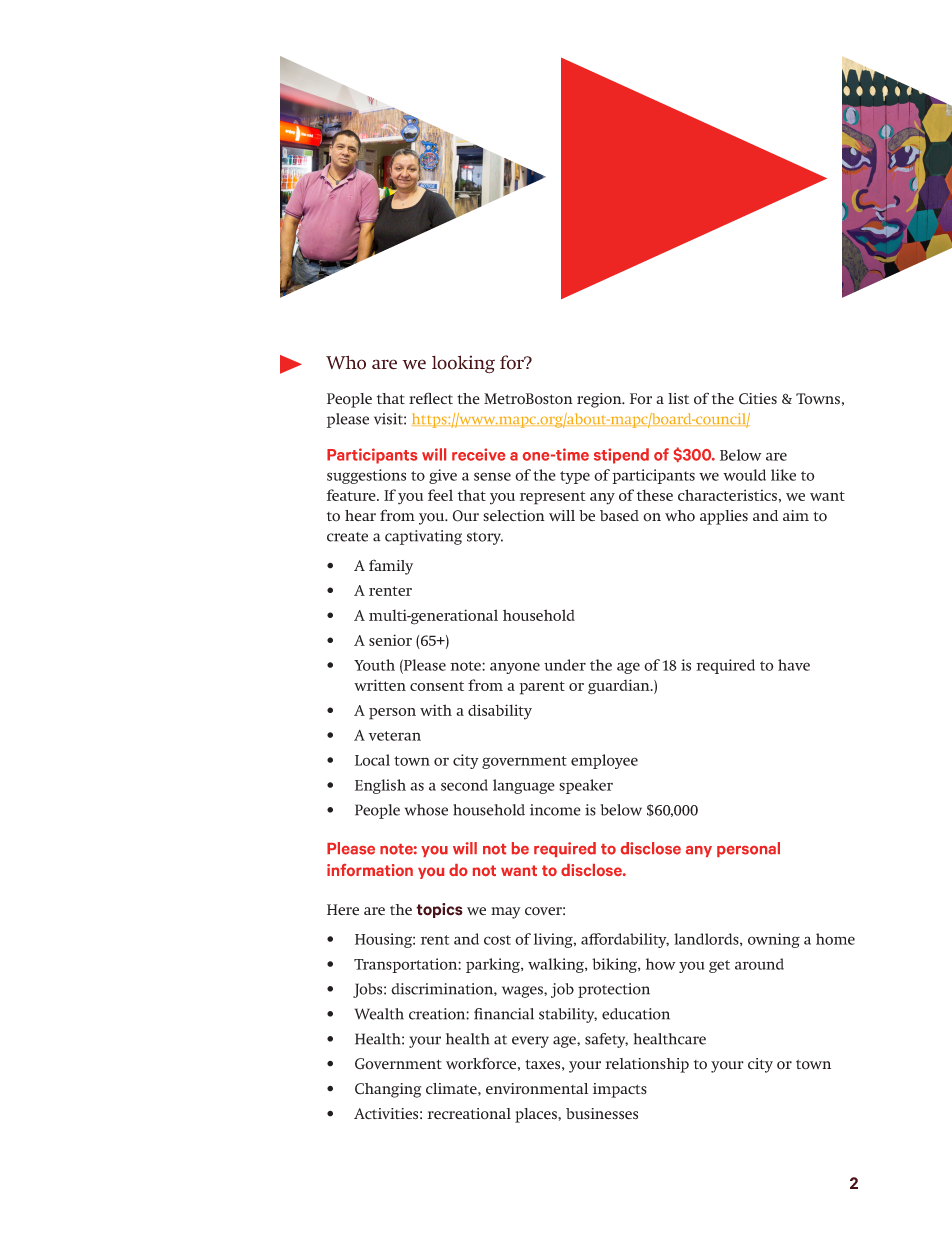 This screenshot has width=952, height=1233. I want to click on Cities, so click(758, 399).
